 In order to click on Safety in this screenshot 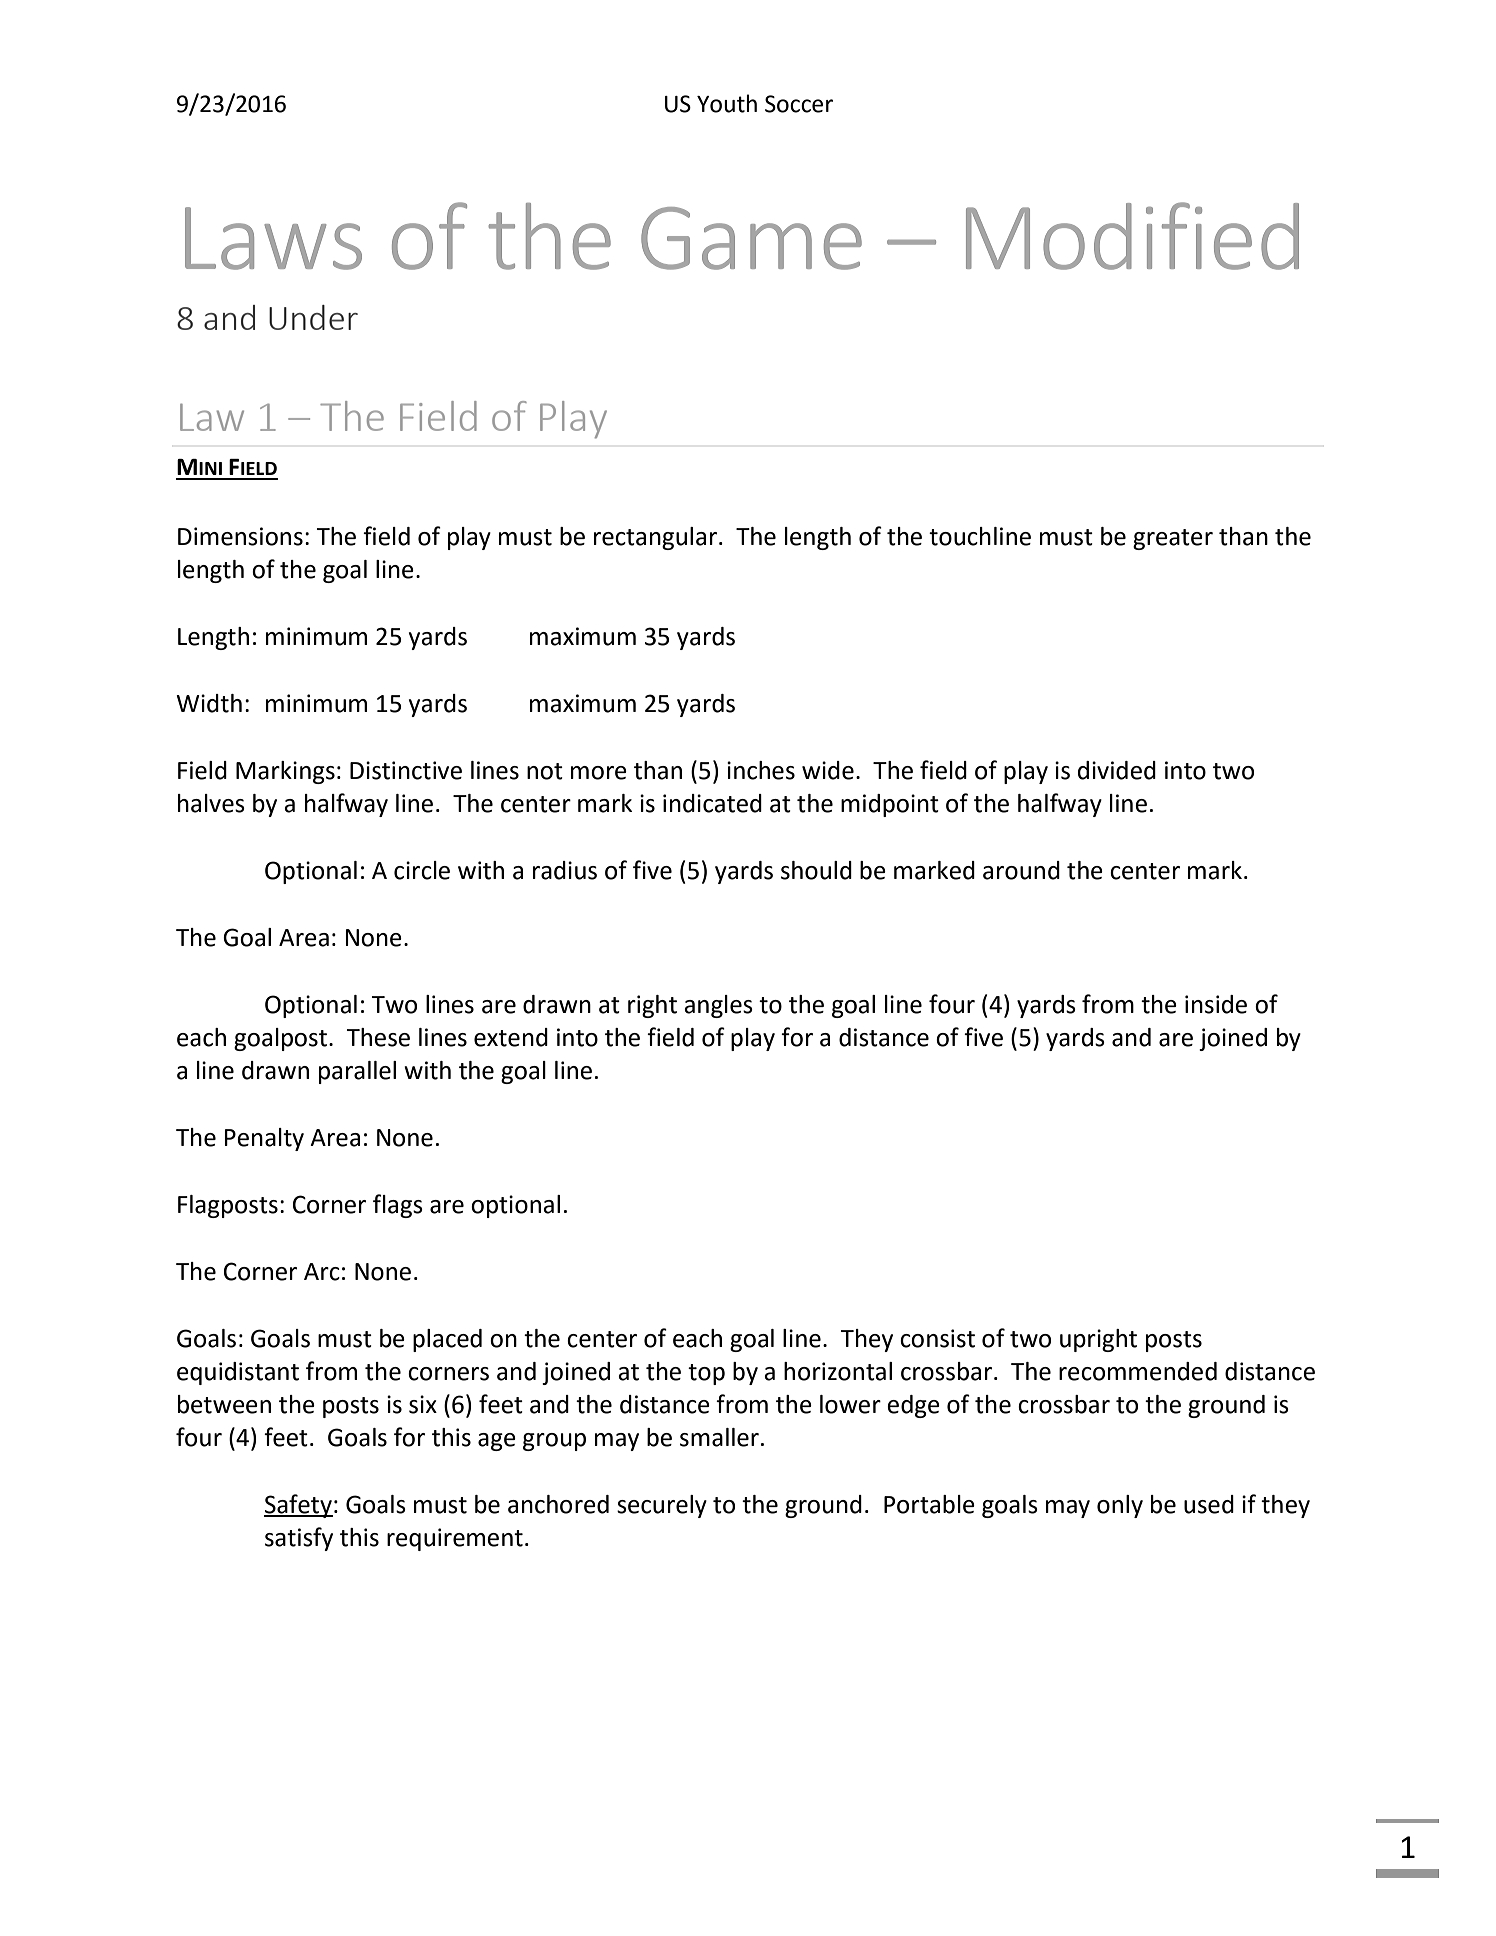, I will do `click(298, 1506)`.
